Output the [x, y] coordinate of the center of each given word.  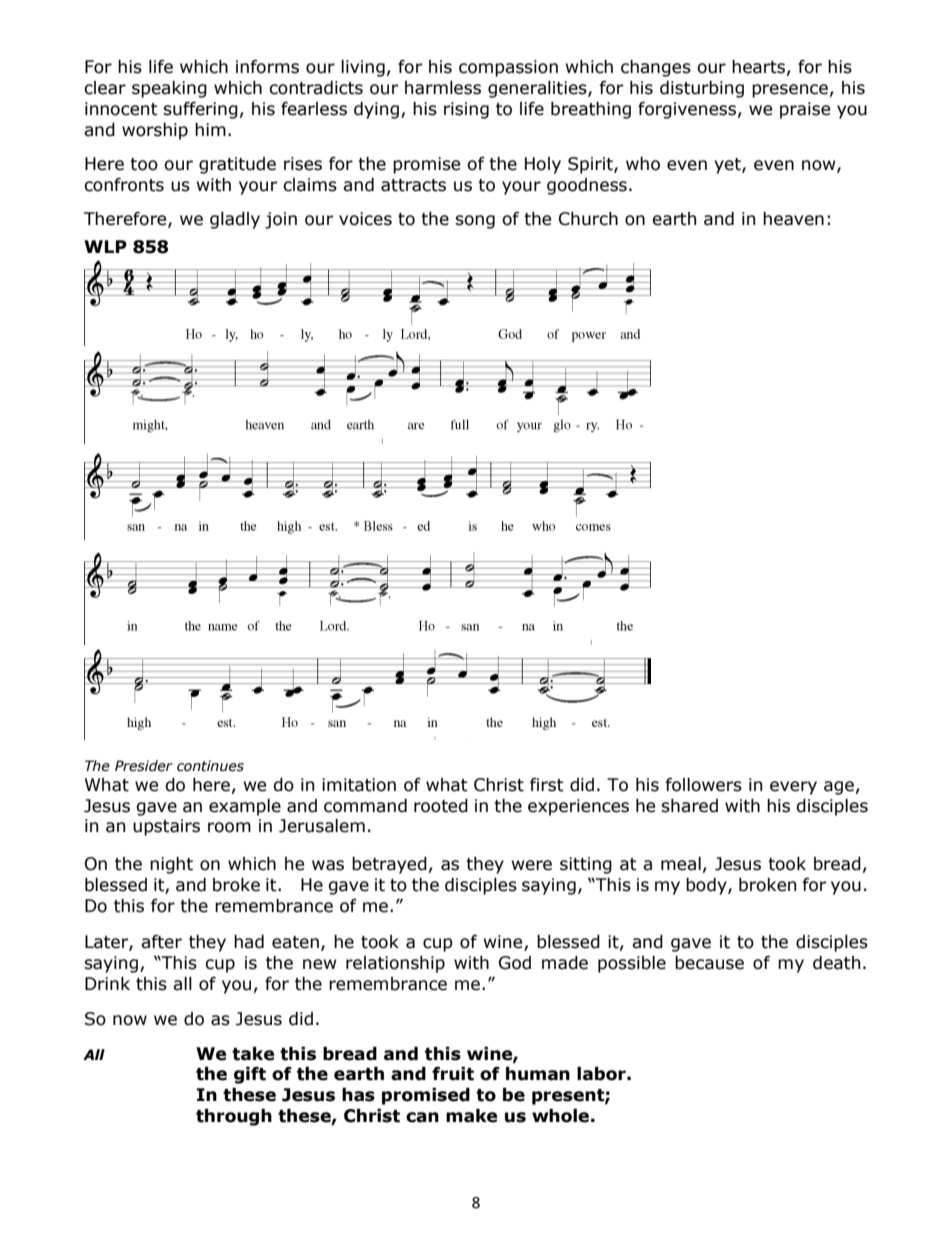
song [475, 222]
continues [210, 766]
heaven [793, 219]
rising [466, 110]
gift [250, 1075]
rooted [441, 806]
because [709, 963]
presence [790, 91]
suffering [200, 110]
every [793, 788]
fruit [453, 1074]
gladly [235, 220]
